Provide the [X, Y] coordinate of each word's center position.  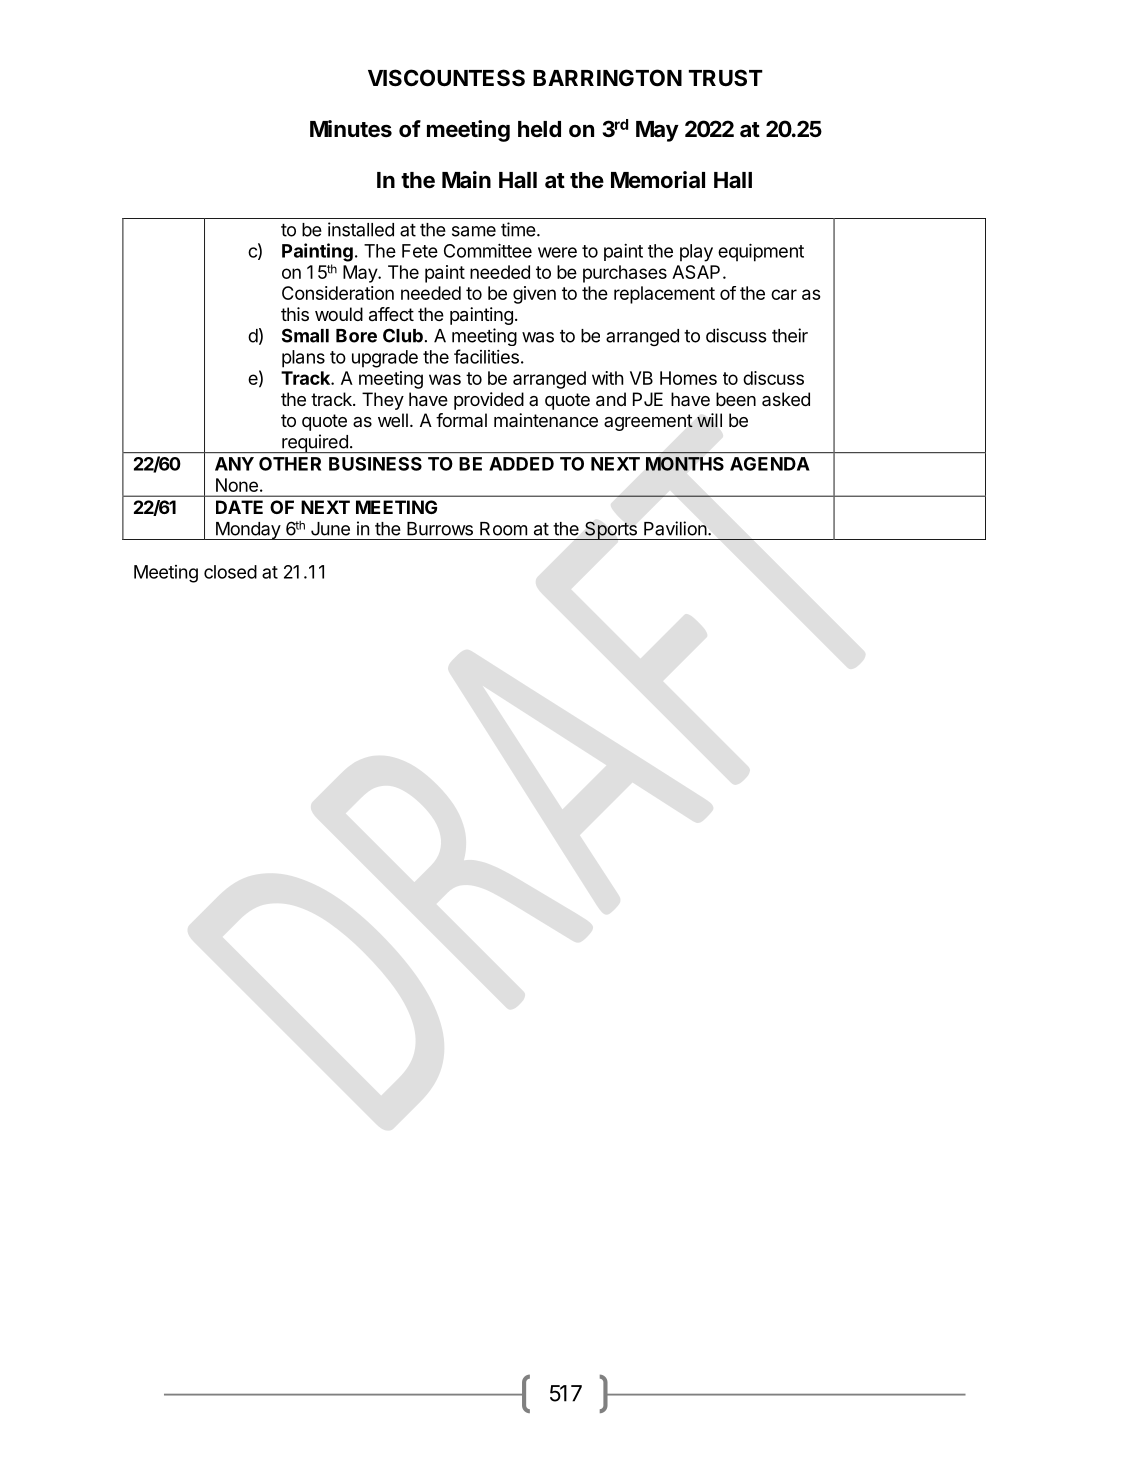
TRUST [726, 77]
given [534, 295]
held [539, 129]
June [330, 529]
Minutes [351, 129]
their [790, 335]
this [295, 314]
